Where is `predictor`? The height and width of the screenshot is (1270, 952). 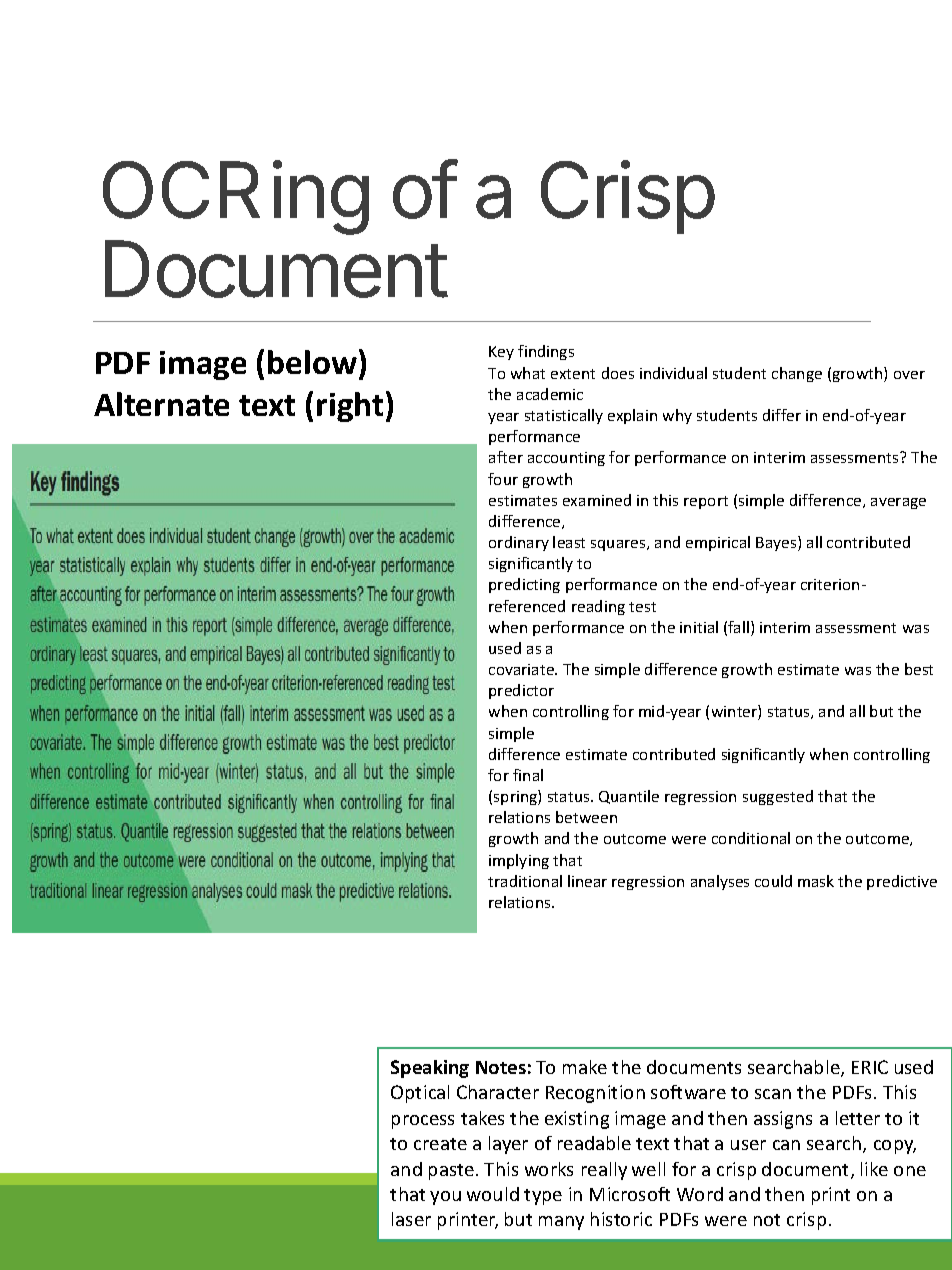
predictor is located at coordinates (521, 691).
